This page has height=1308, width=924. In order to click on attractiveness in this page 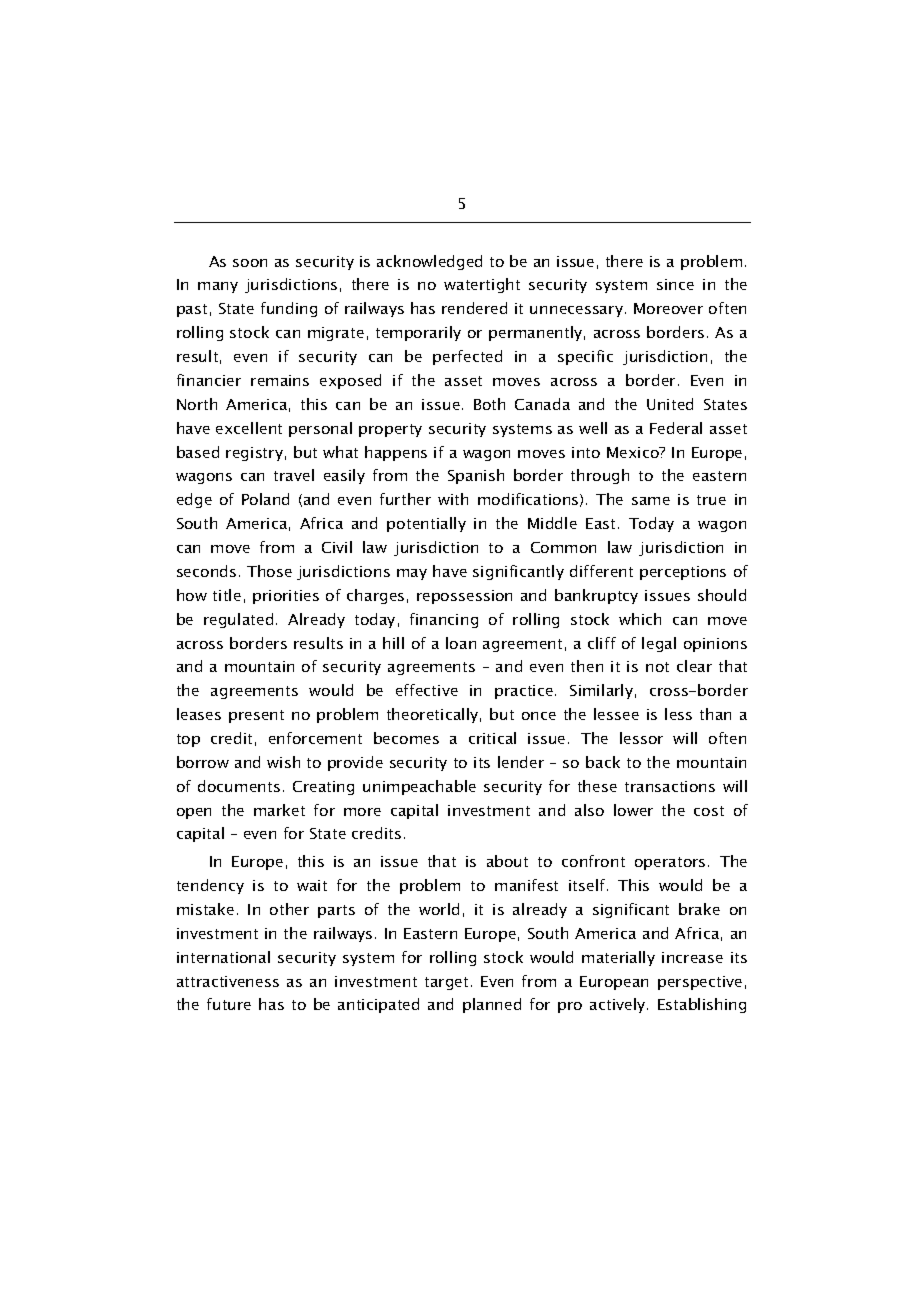, I will do `click(228, 981)`.
